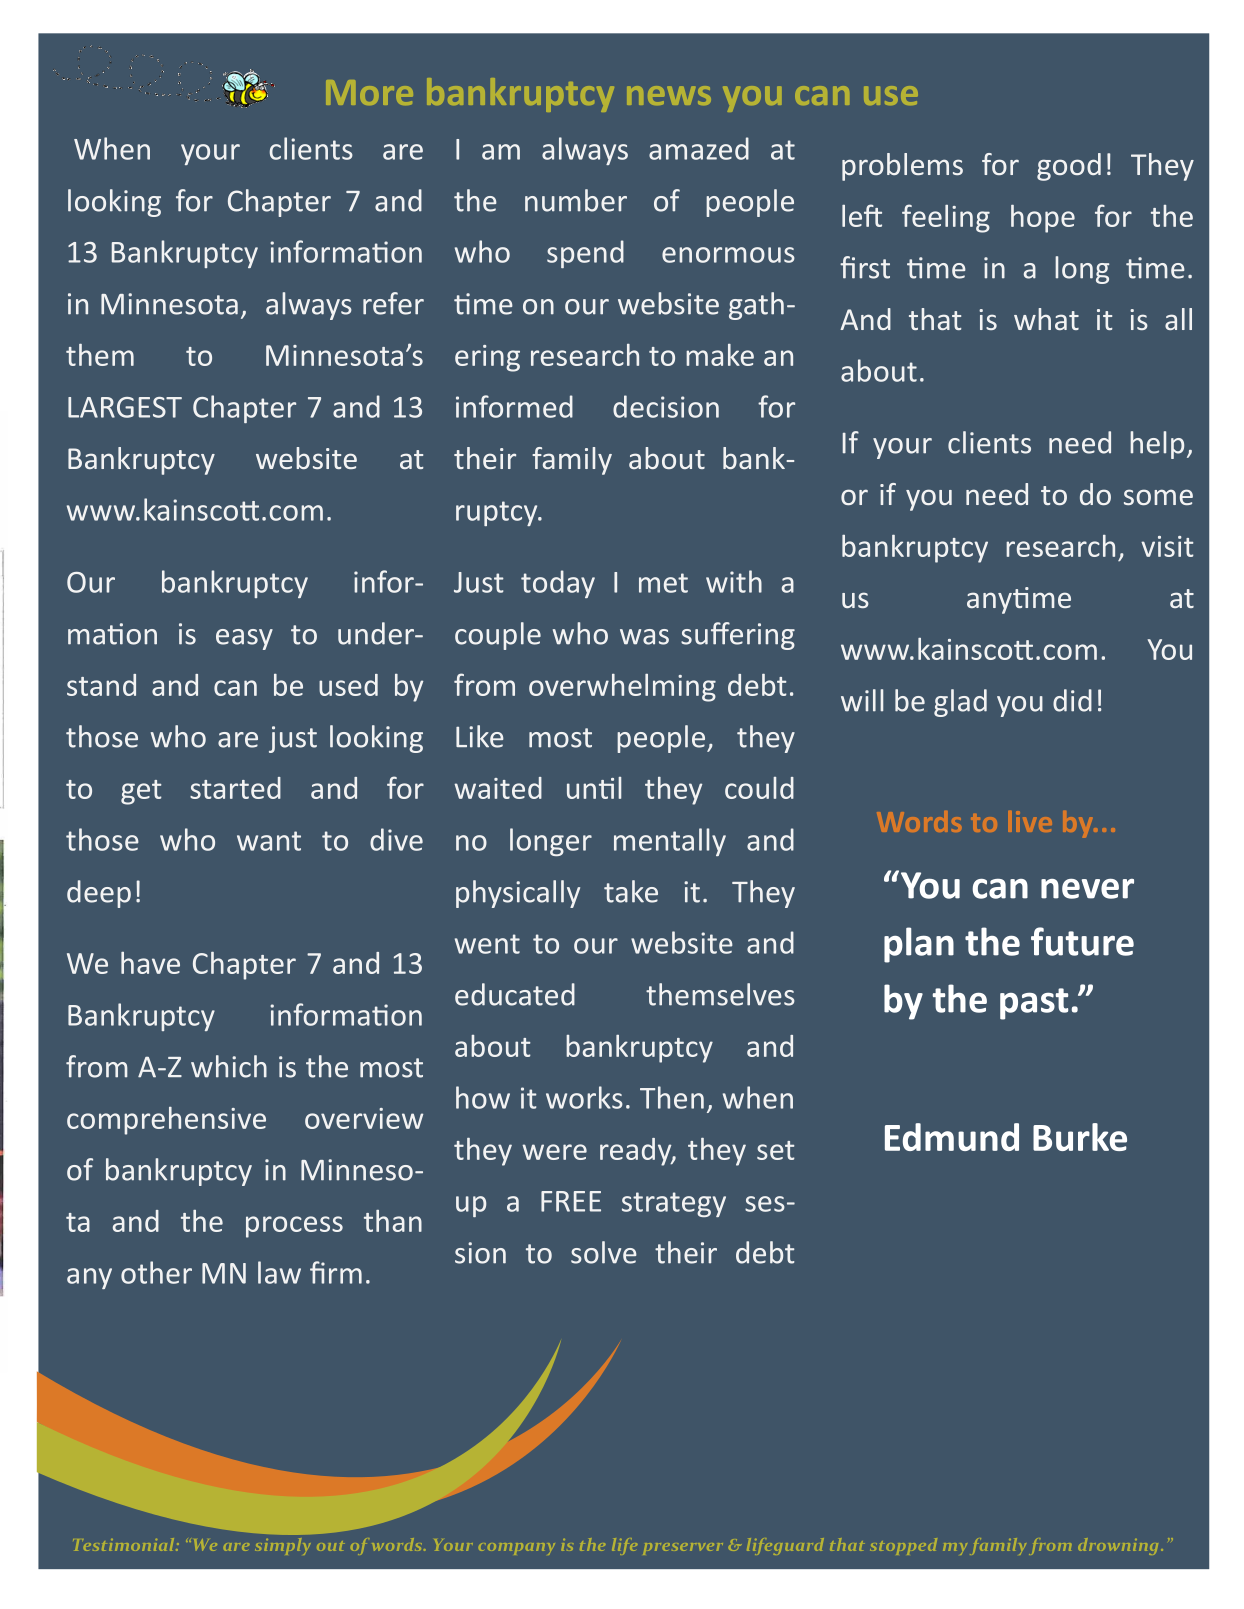 The width and height of the document is (1244, 1609). Describe the element at coordinates (683, 1549) in the document. I see `preserver` at that location.
